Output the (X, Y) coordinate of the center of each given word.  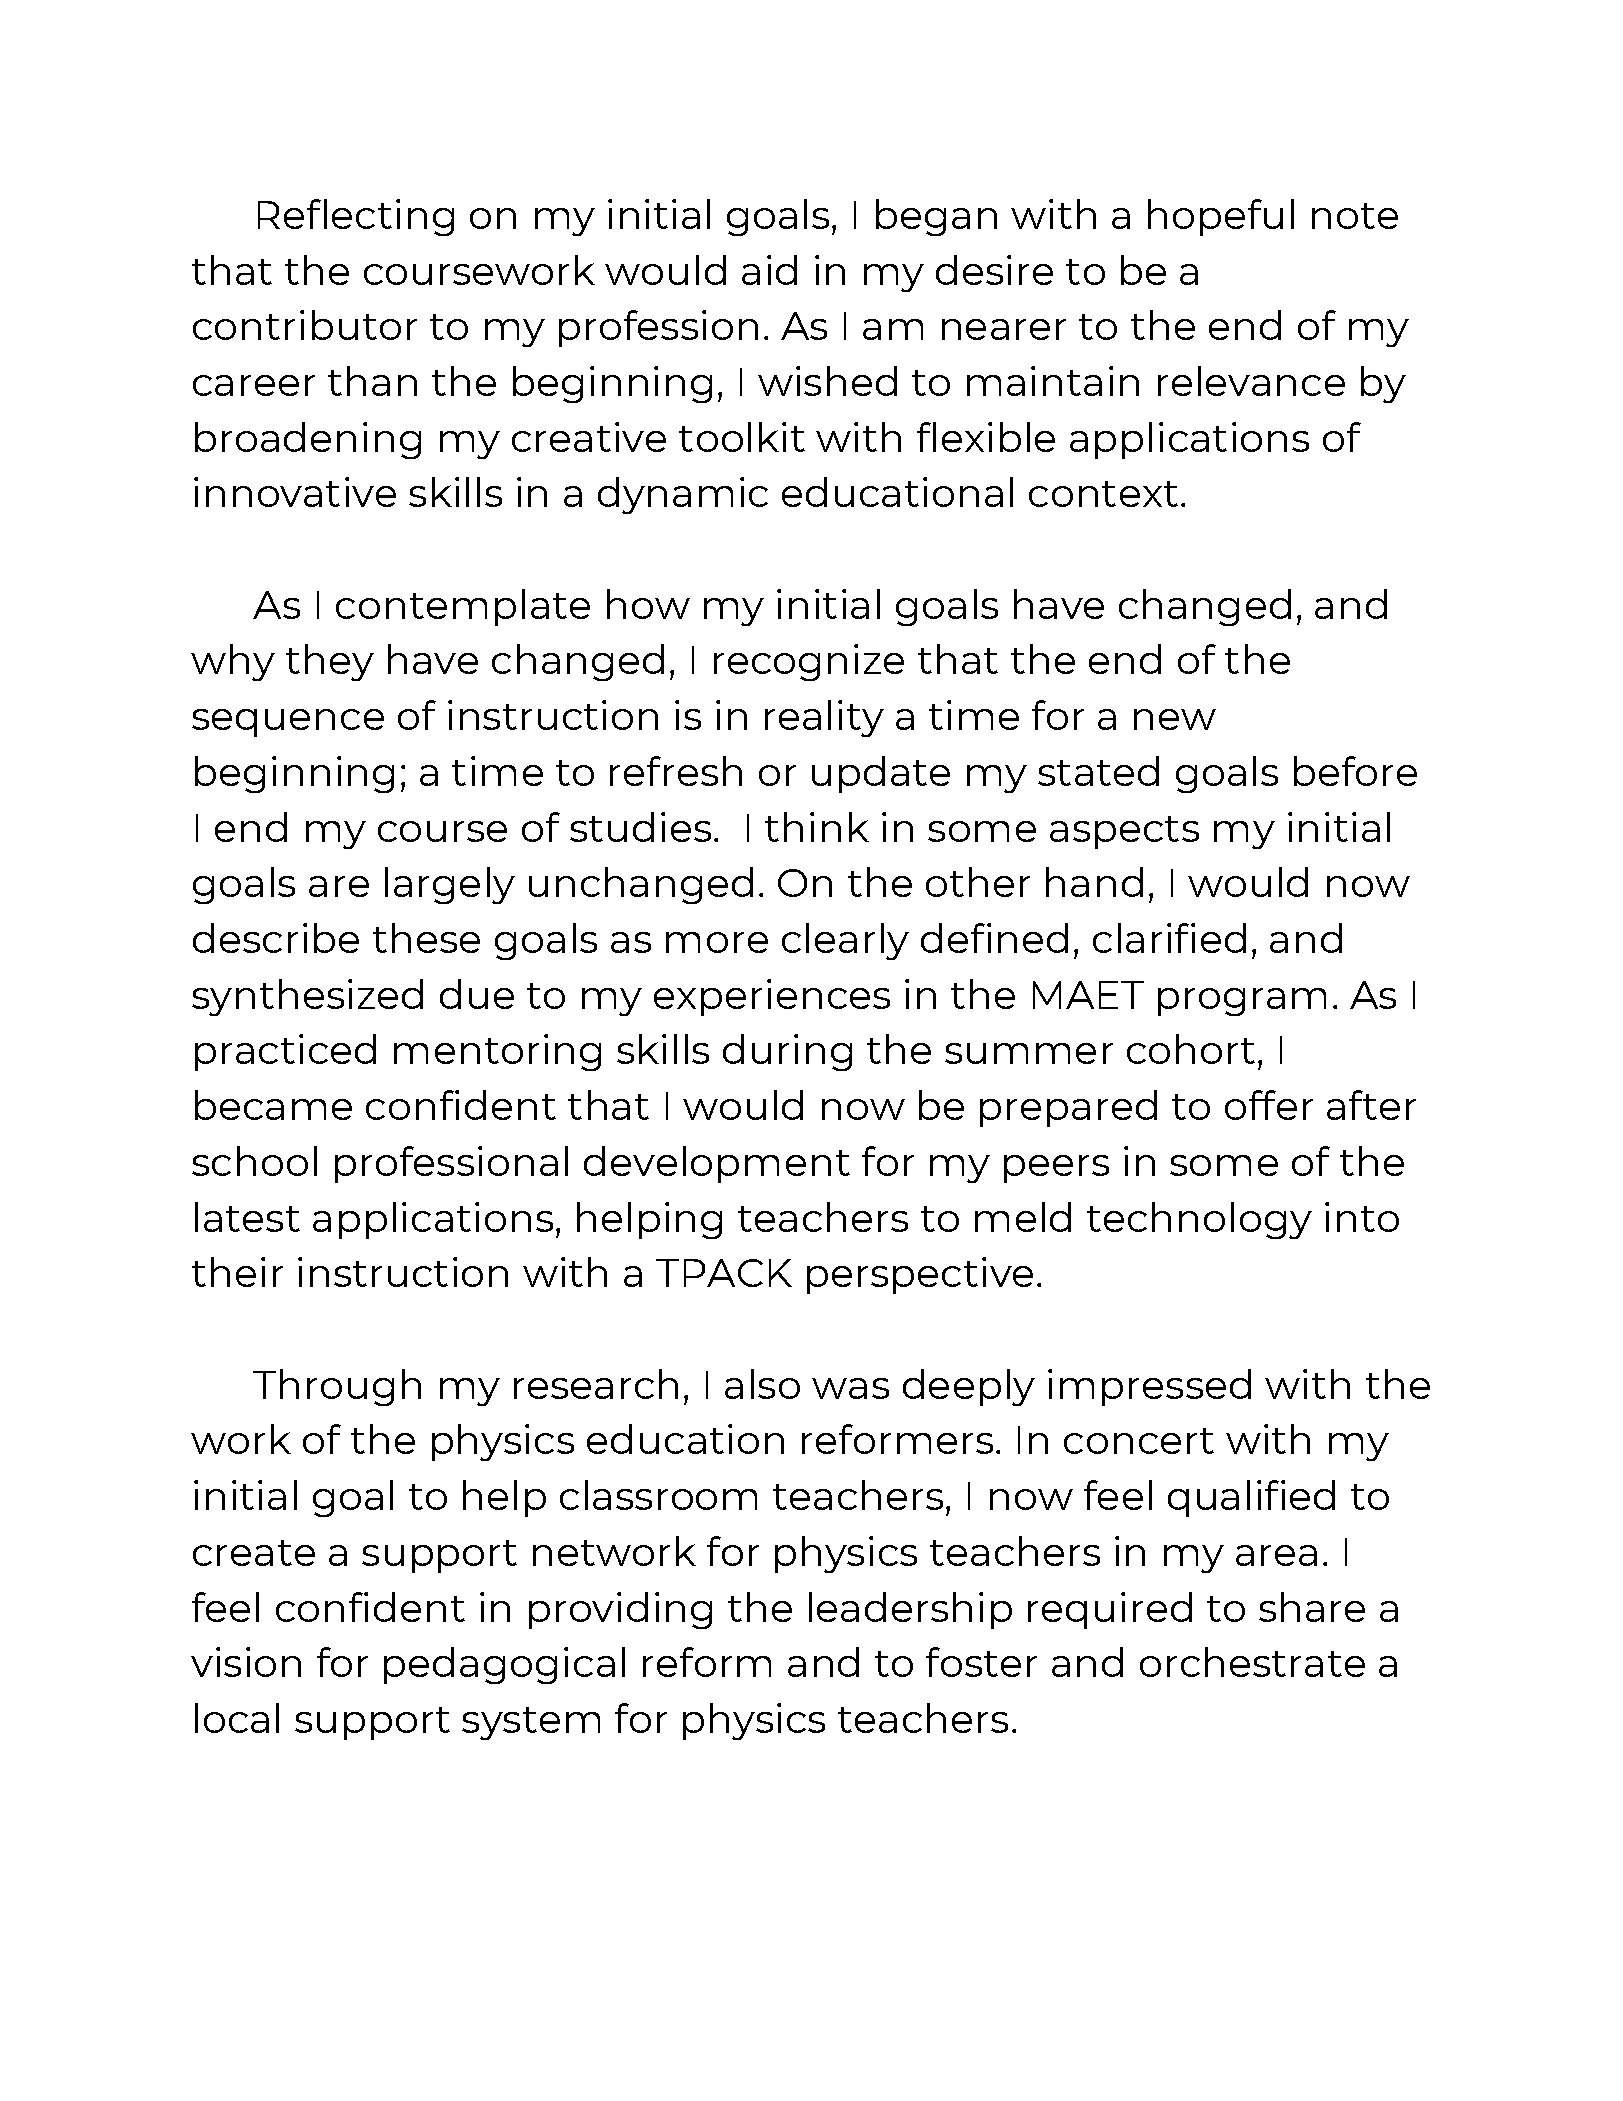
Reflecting (356, 217)
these (426, 938)
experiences (772, 997)
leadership (910, 1610)
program (1242, 1002)
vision (246, 1662)
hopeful (1221, 217)
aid (769, 270)
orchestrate (1252, 1662)
